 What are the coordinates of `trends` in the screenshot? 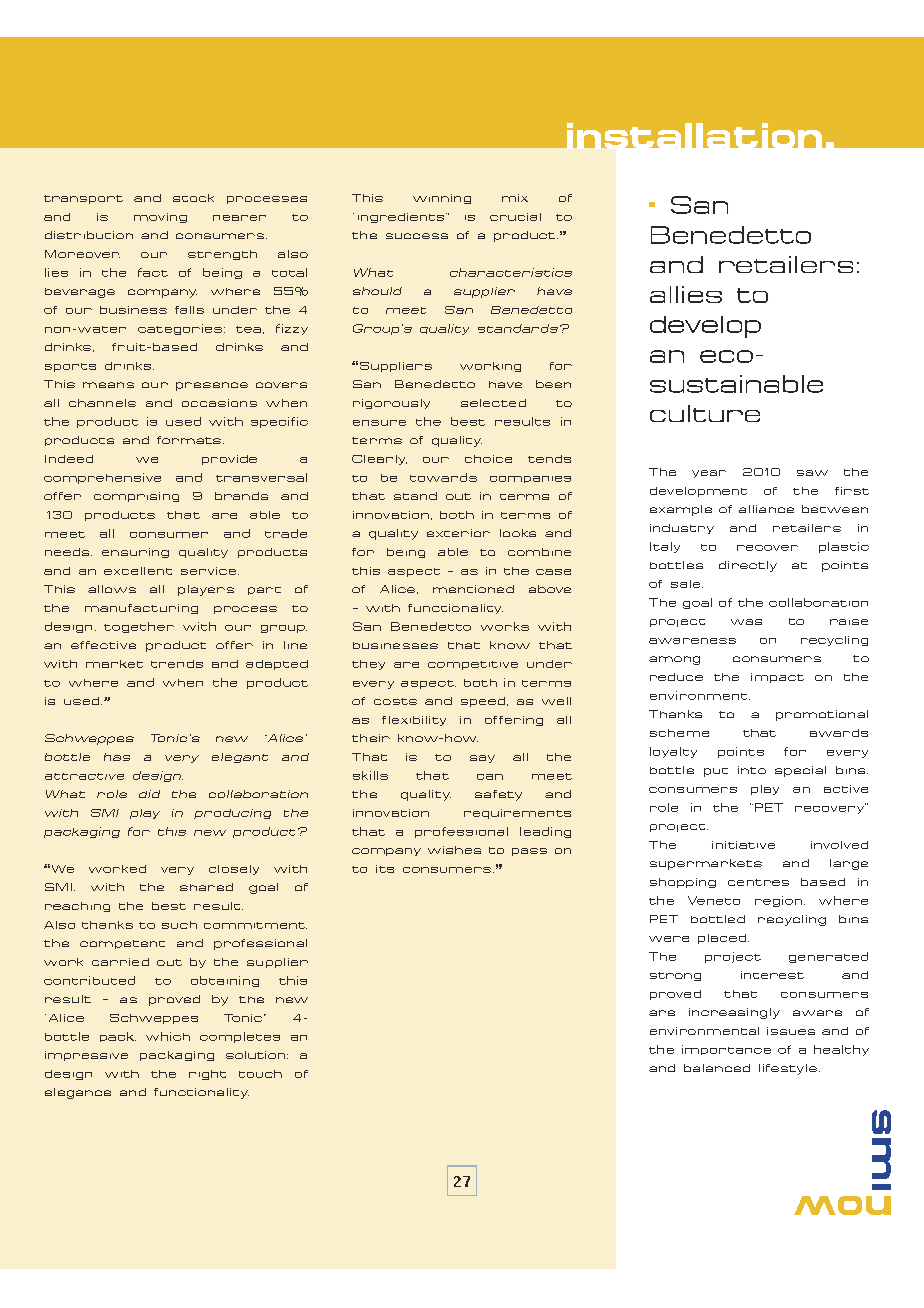 It's located at (177, 664).
